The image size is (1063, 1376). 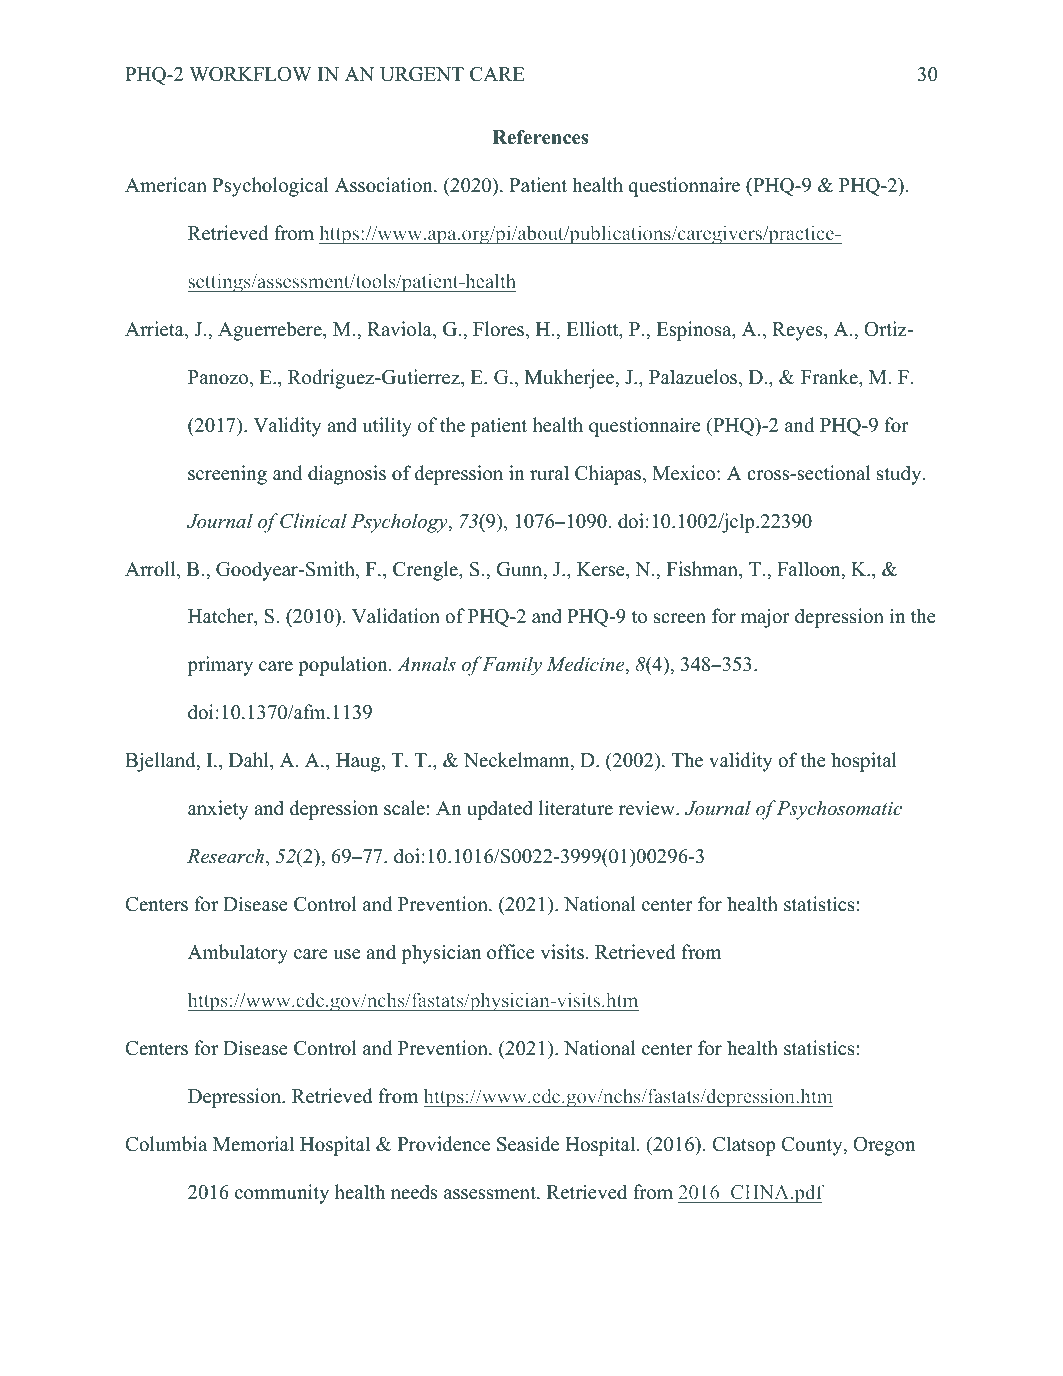 I want to click on References, so click(x=540, y=137).
